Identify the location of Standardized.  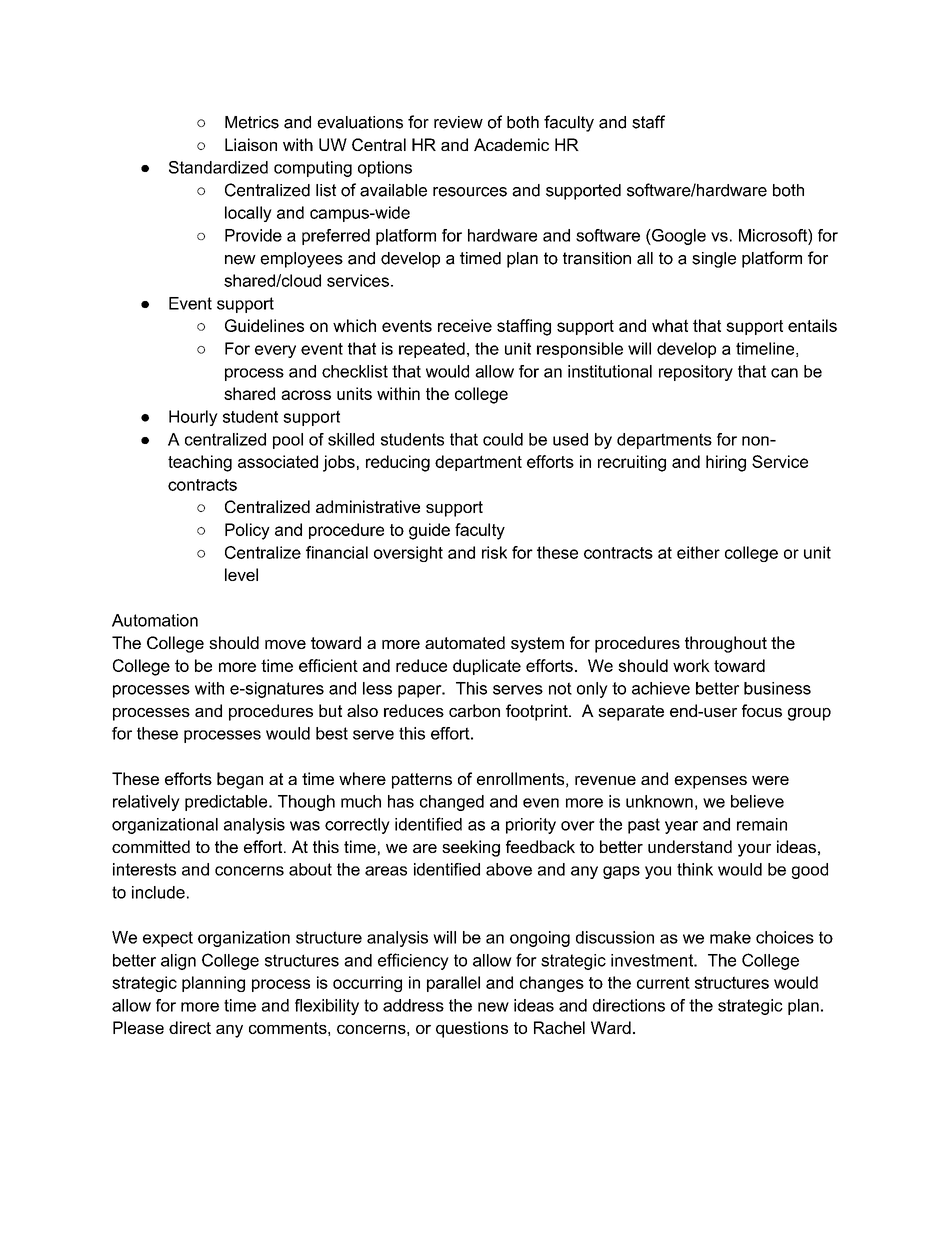
(218, 167).
